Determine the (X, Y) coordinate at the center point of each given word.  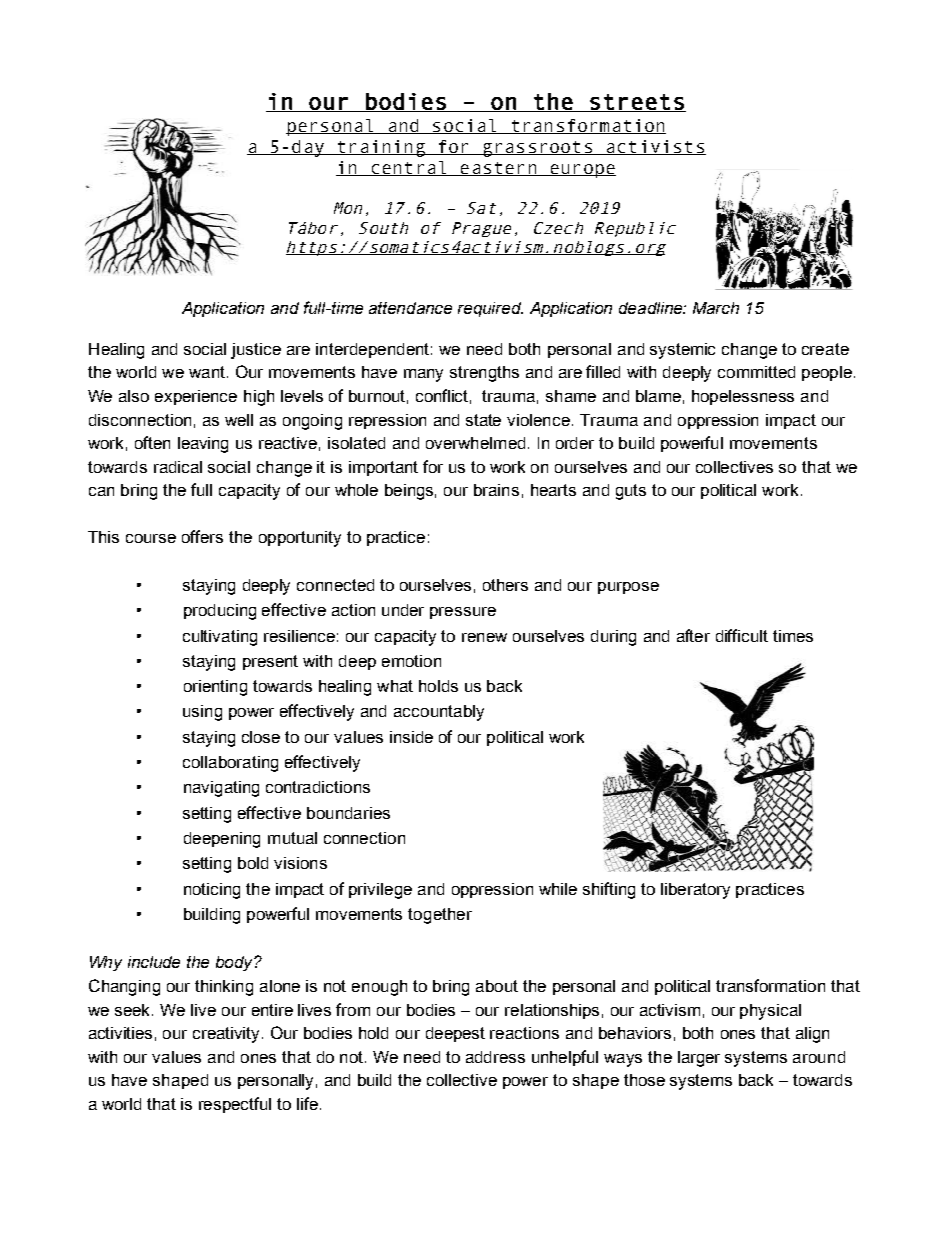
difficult (742, 635)
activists (655, 147)
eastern (498, 169)
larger (699, 1059)
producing (220, 612)
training (381, 148)
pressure (463, 613)
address (495, 1057)
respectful (235, 1105)
